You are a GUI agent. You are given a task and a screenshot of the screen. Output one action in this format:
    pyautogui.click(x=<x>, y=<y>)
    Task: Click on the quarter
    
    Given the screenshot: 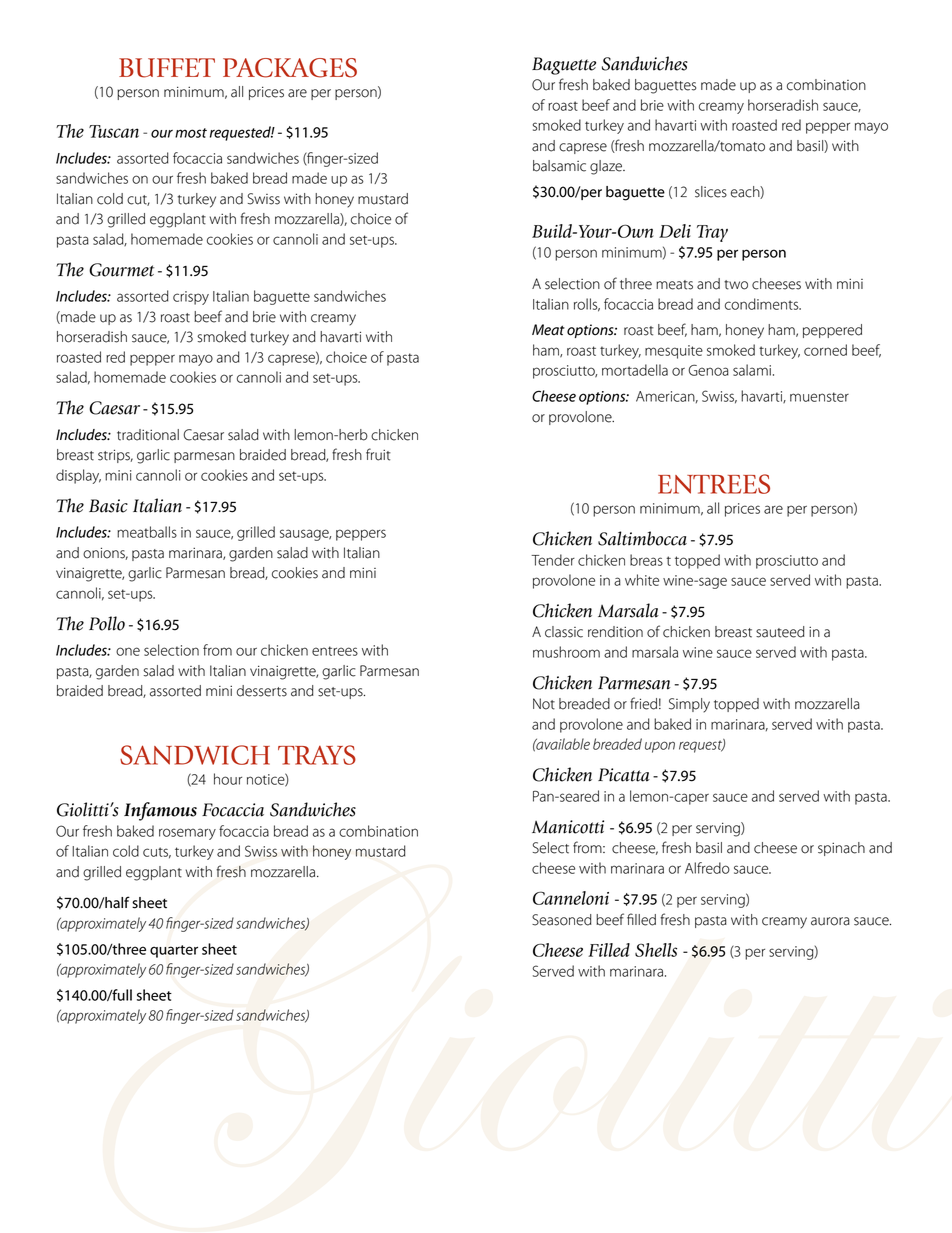 What is the action you would take?
    pyautogui.click(x=174, y=951)
